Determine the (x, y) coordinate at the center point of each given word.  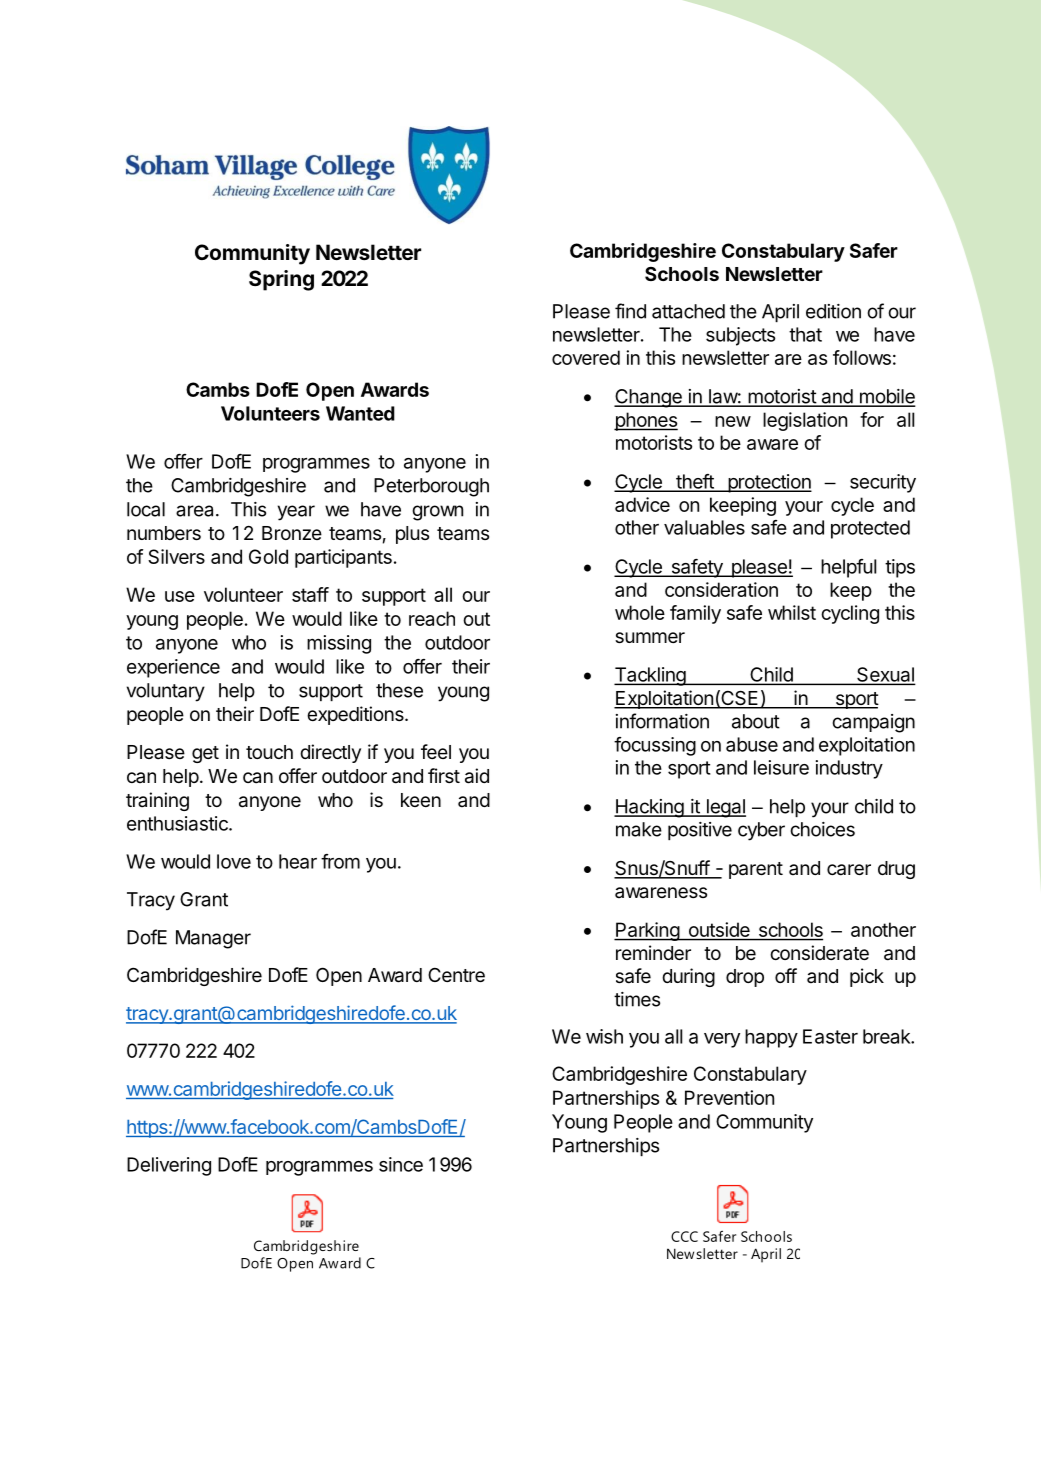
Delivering (169, 1166)
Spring (281, 280)
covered (586, 357)
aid (477, 776)
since (401, 1164)
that (805, 334)
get (205, 754)
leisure (781, 767)
